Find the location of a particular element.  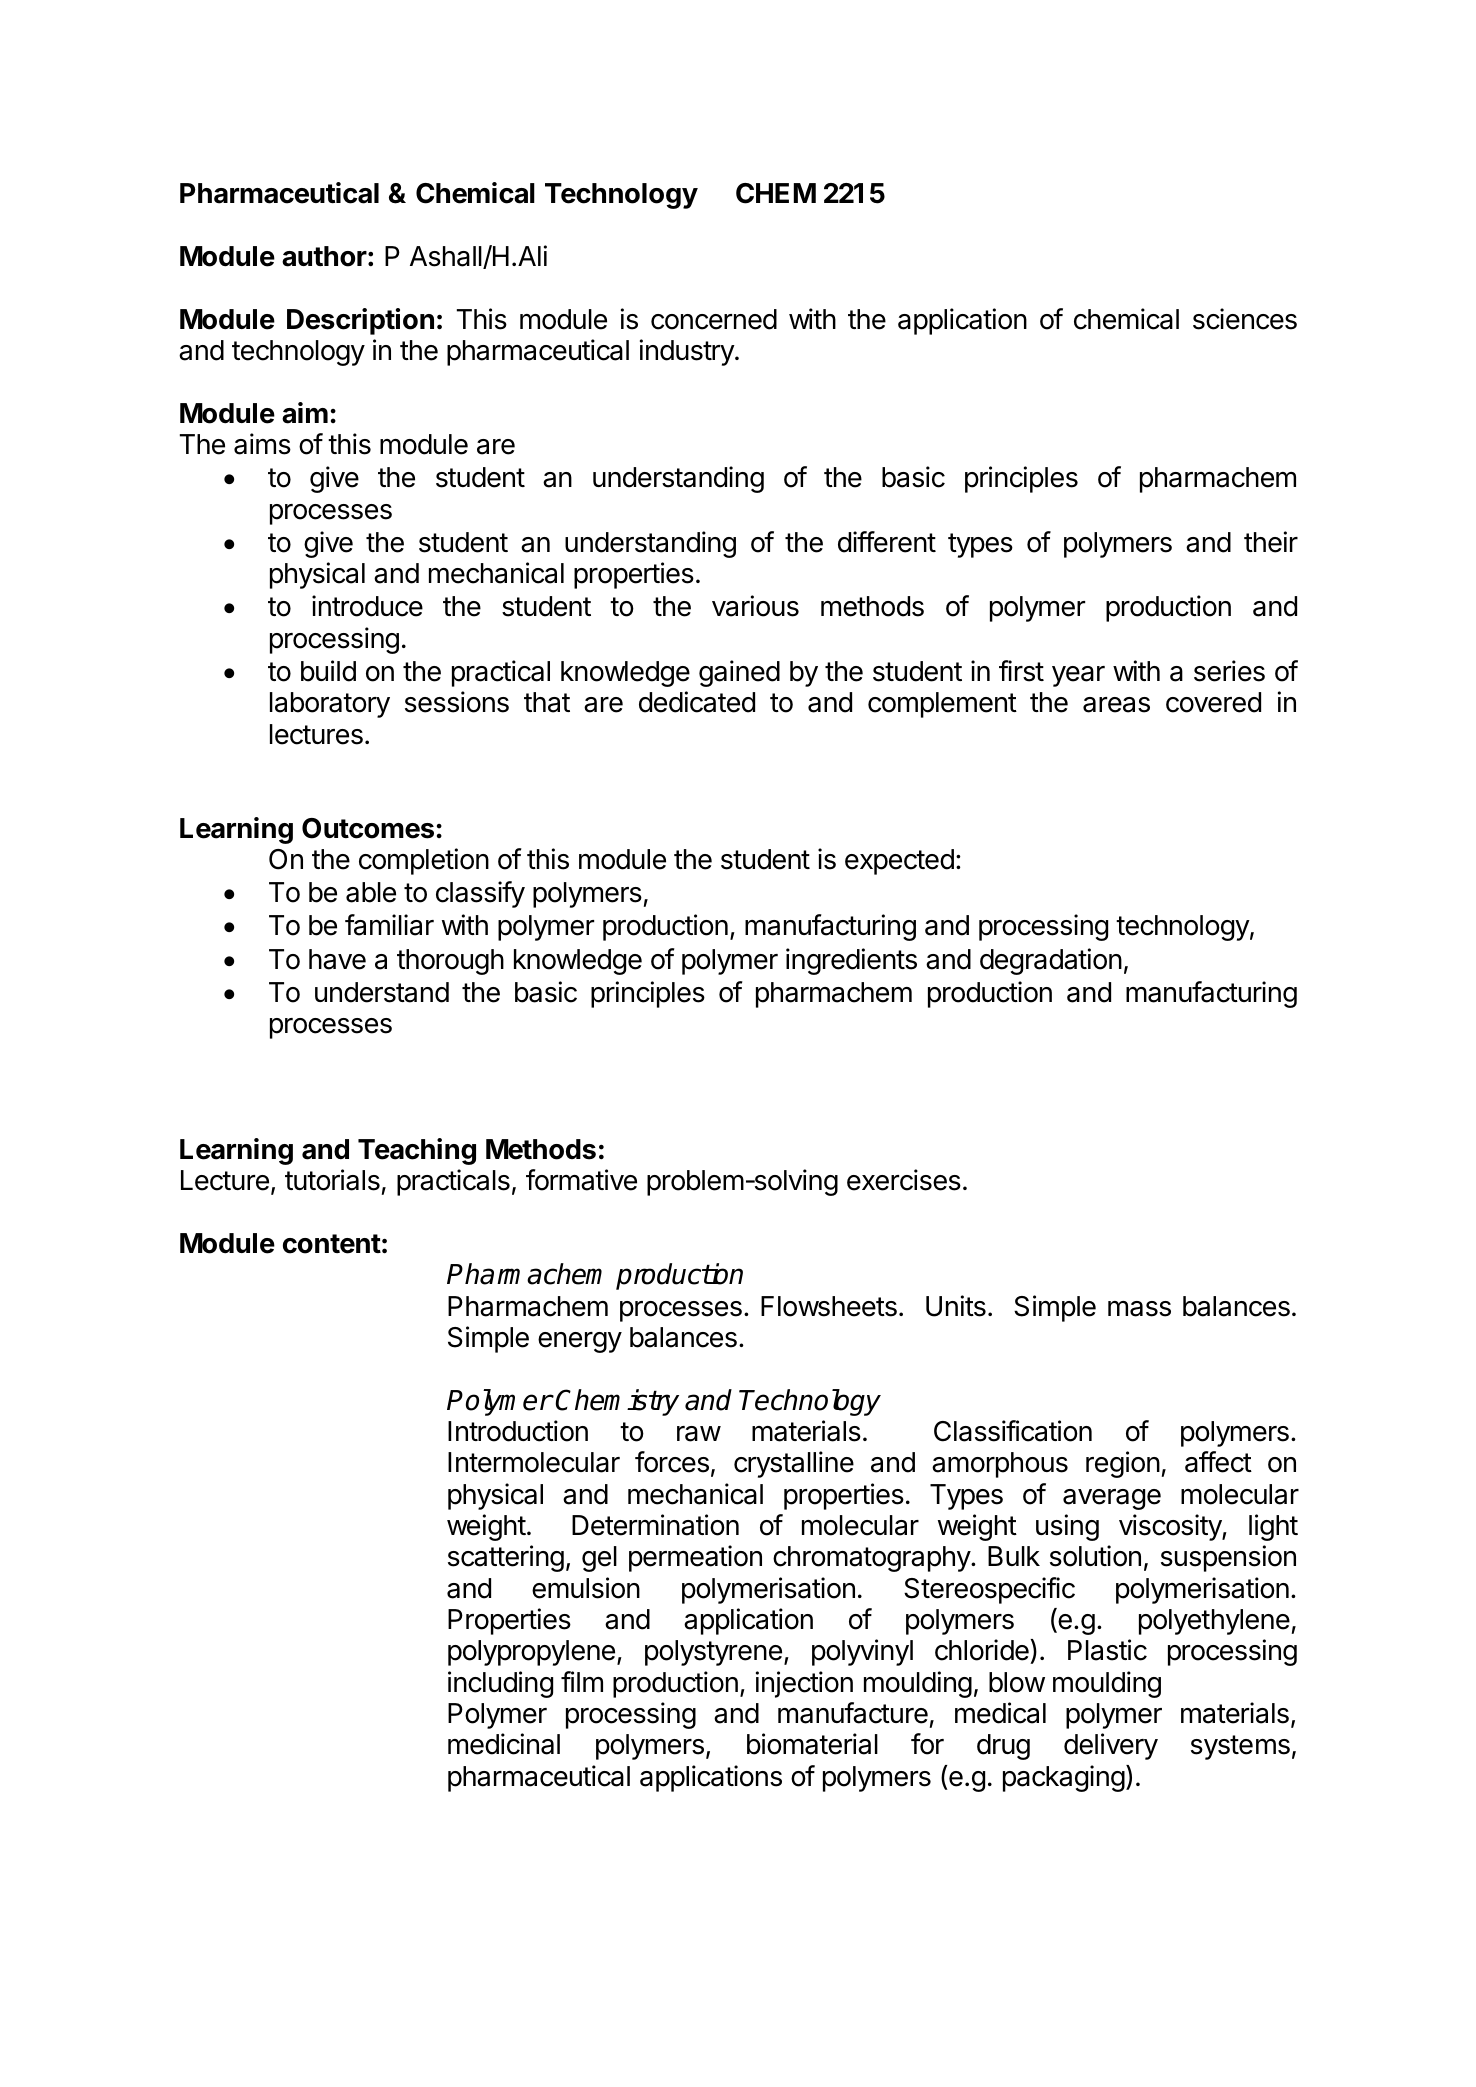

medicinal is located at coordinates (504, 1744).
